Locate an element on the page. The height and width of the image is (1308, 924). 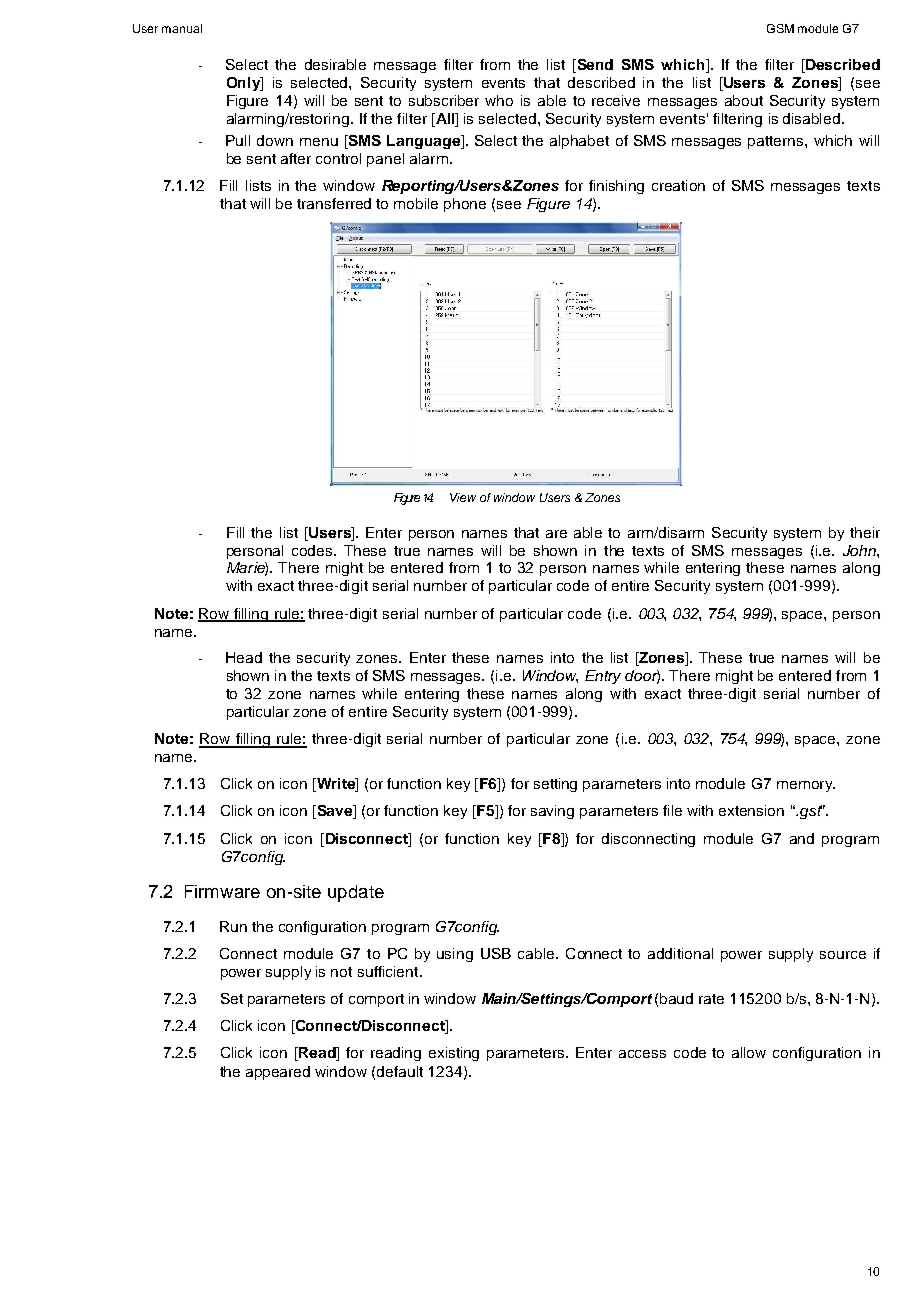
Firmware is located at coordinates (222, 891).
